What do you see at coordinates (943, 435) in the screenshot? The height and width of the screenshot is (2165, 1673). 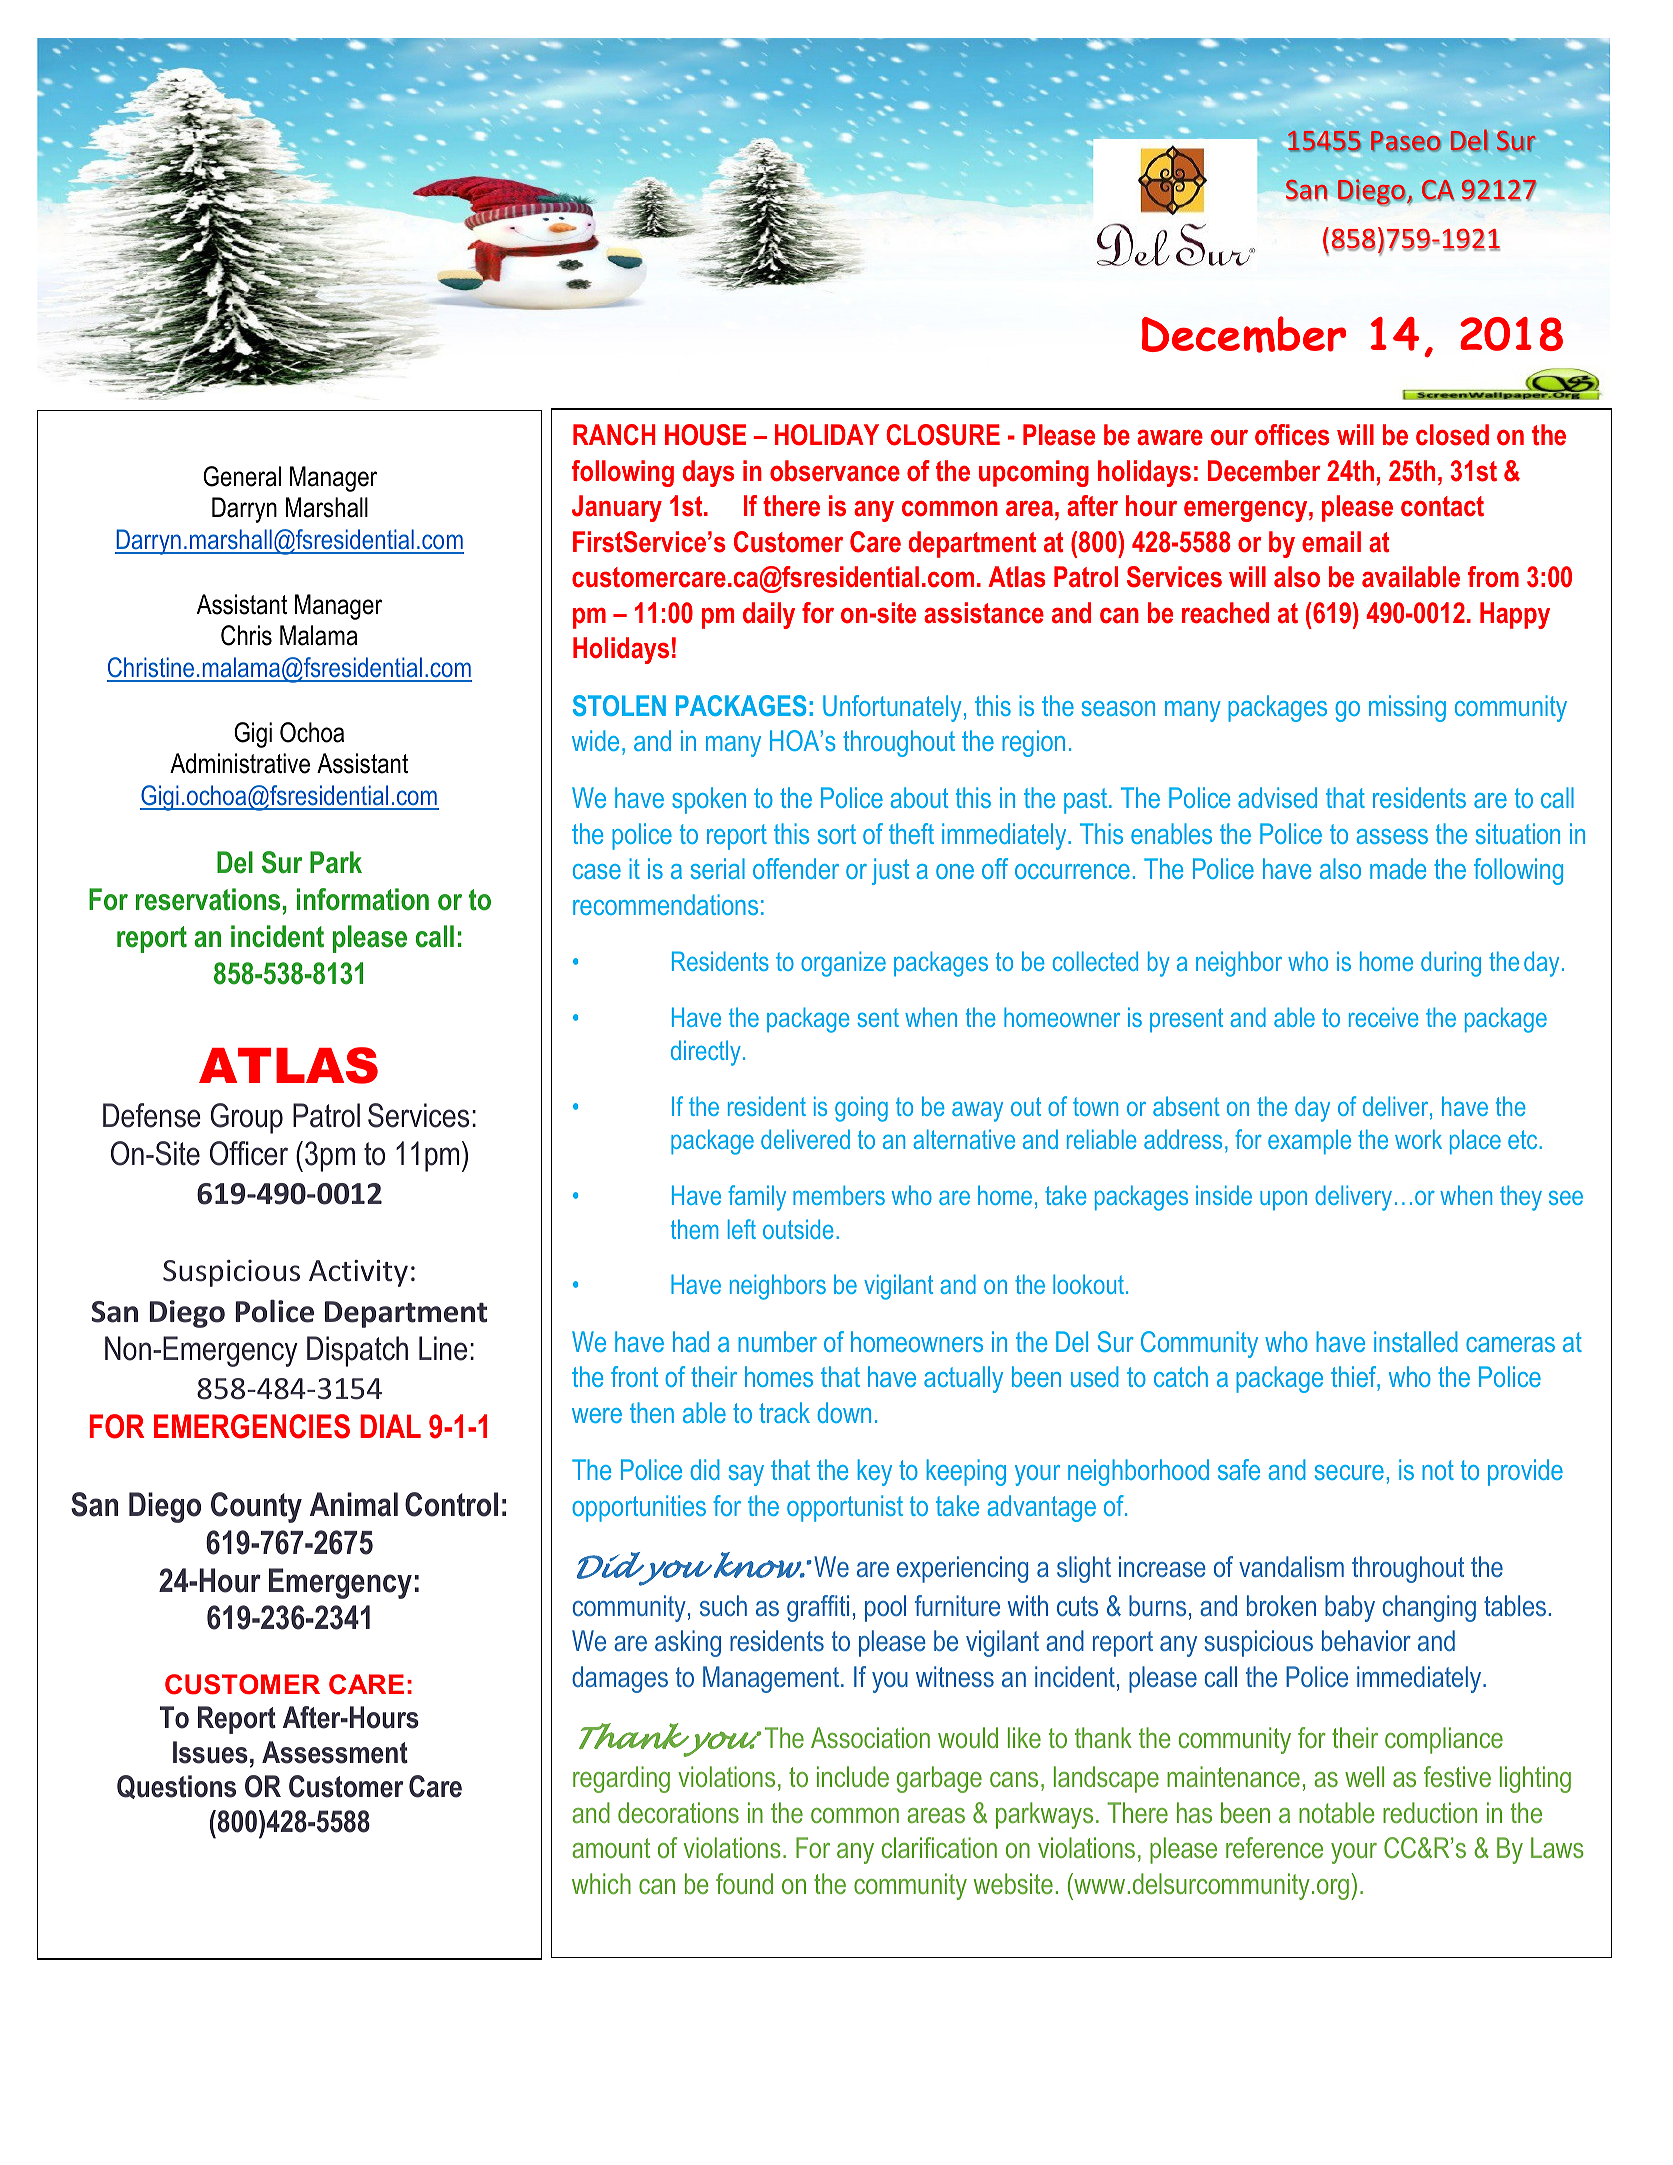 I see `CLOSURE` at bounding box center [943, 435].
